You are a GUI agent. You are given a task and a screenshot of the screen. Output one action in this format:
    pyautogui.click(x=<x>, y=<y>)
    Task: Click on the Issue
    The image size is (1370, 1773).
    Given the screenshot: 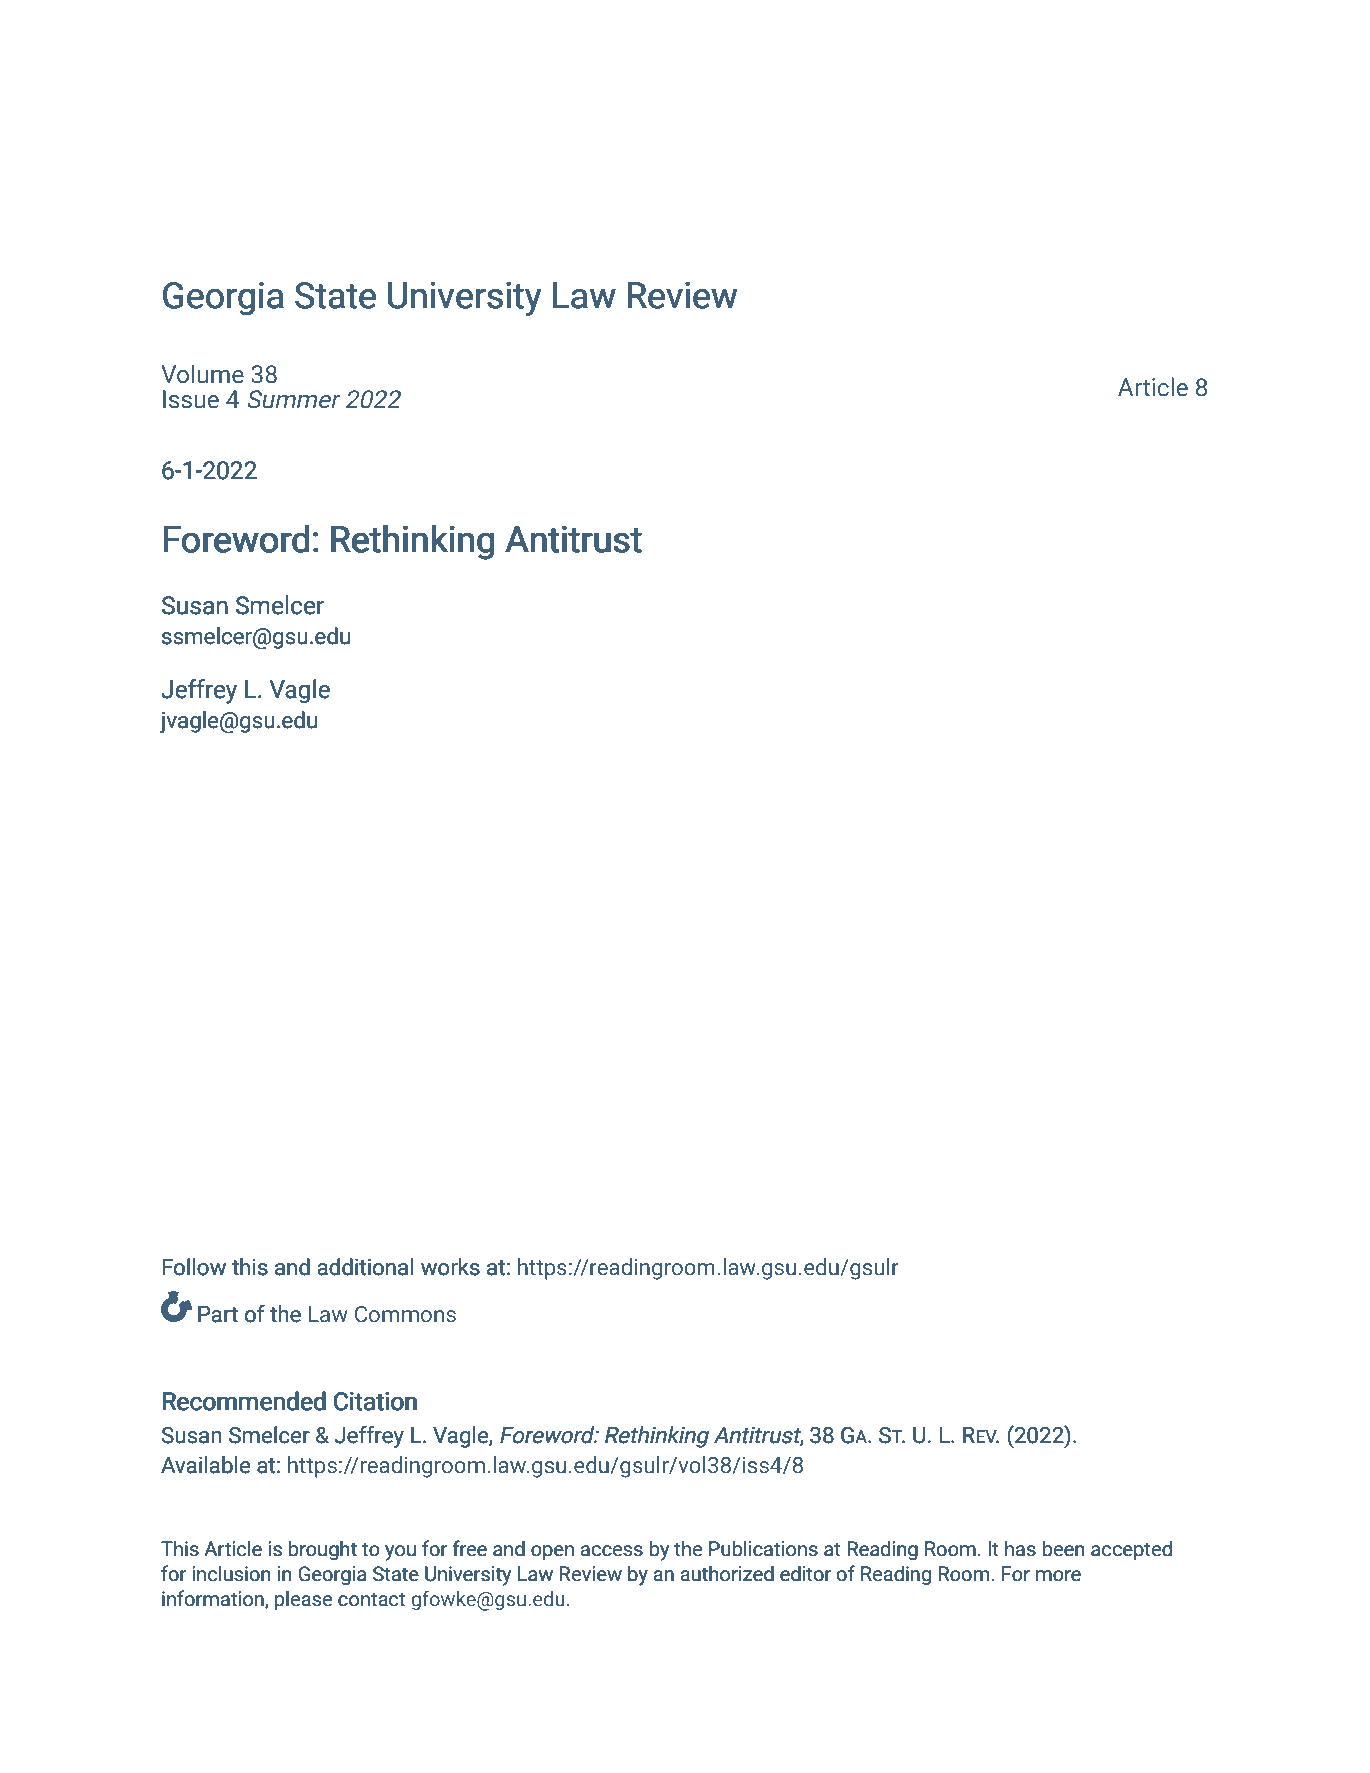 What is the action you would take?
    pyautogui.click(x=191, y=399)
